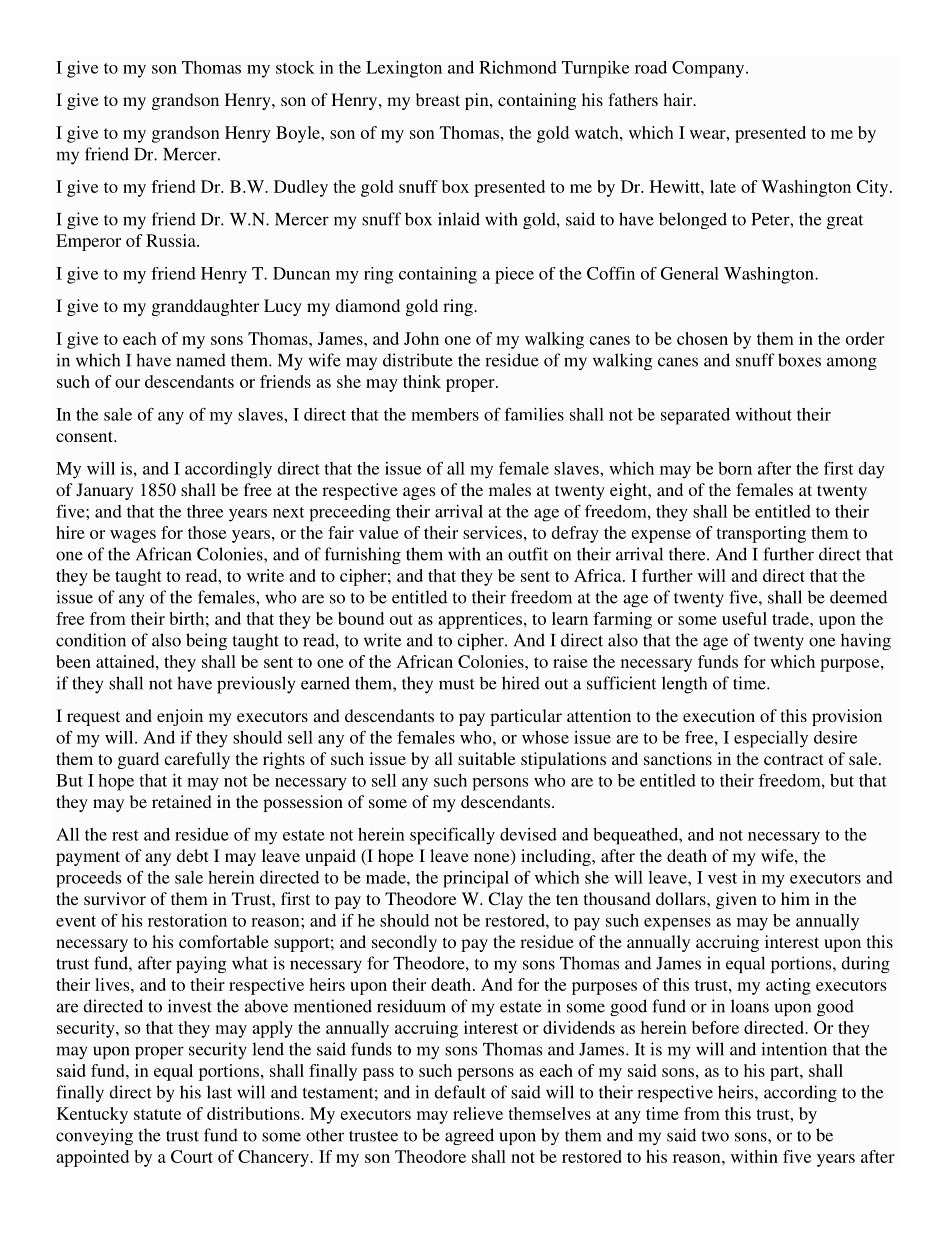 The image size is (952, 1233). Describe the element at coordinates (480, 620) in the page. I see `apprentices` at that location.
